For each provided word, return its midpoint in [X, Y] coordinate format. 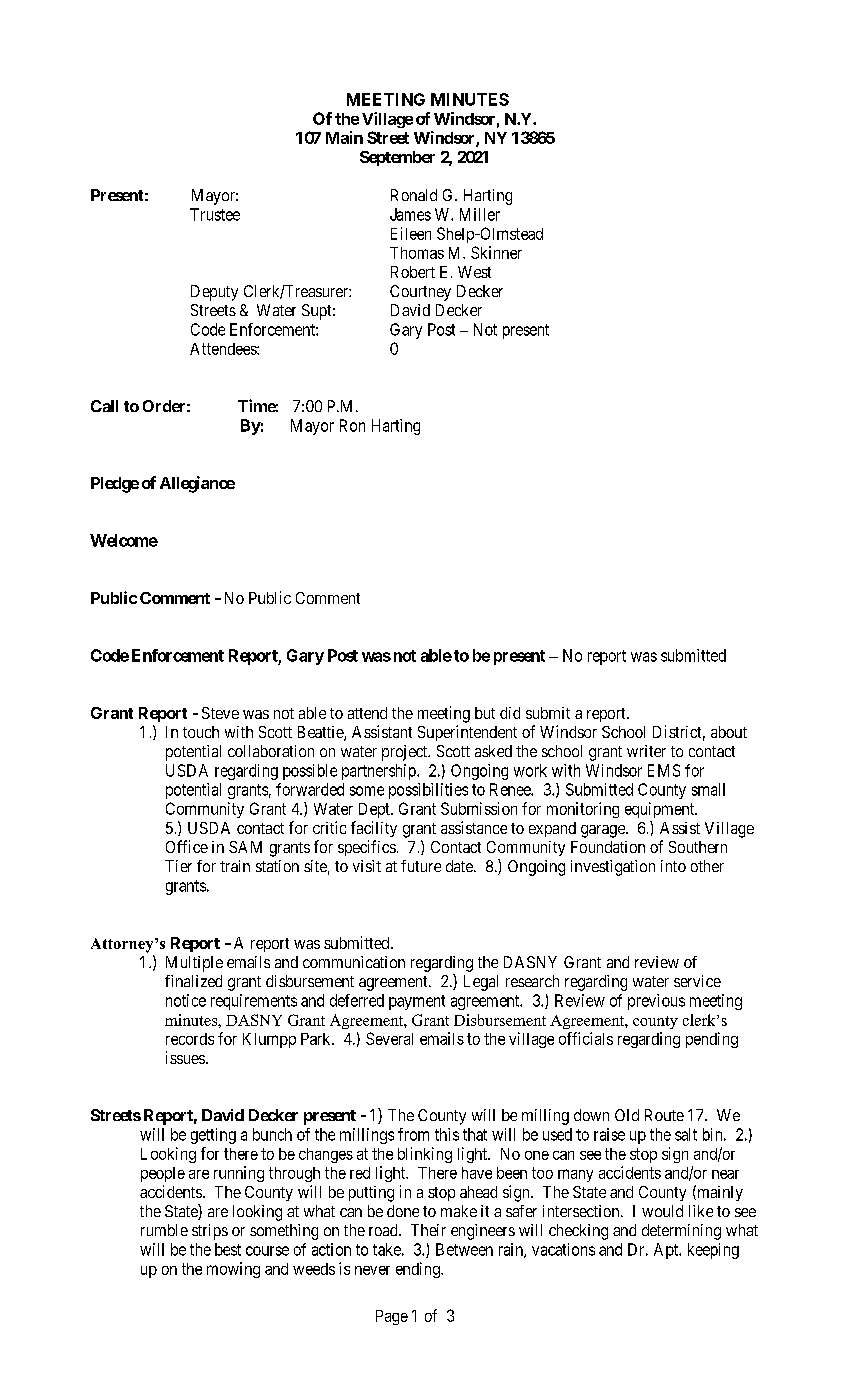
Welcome [124, 540]
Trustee [215, 214]
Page [392, 1317]
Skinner [496, 252]
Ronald [414, 195]
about [729, 732]
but [485, 713]
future [421, 866]
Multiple [194, 964]
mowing [233, 1270]
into [673, 866]
